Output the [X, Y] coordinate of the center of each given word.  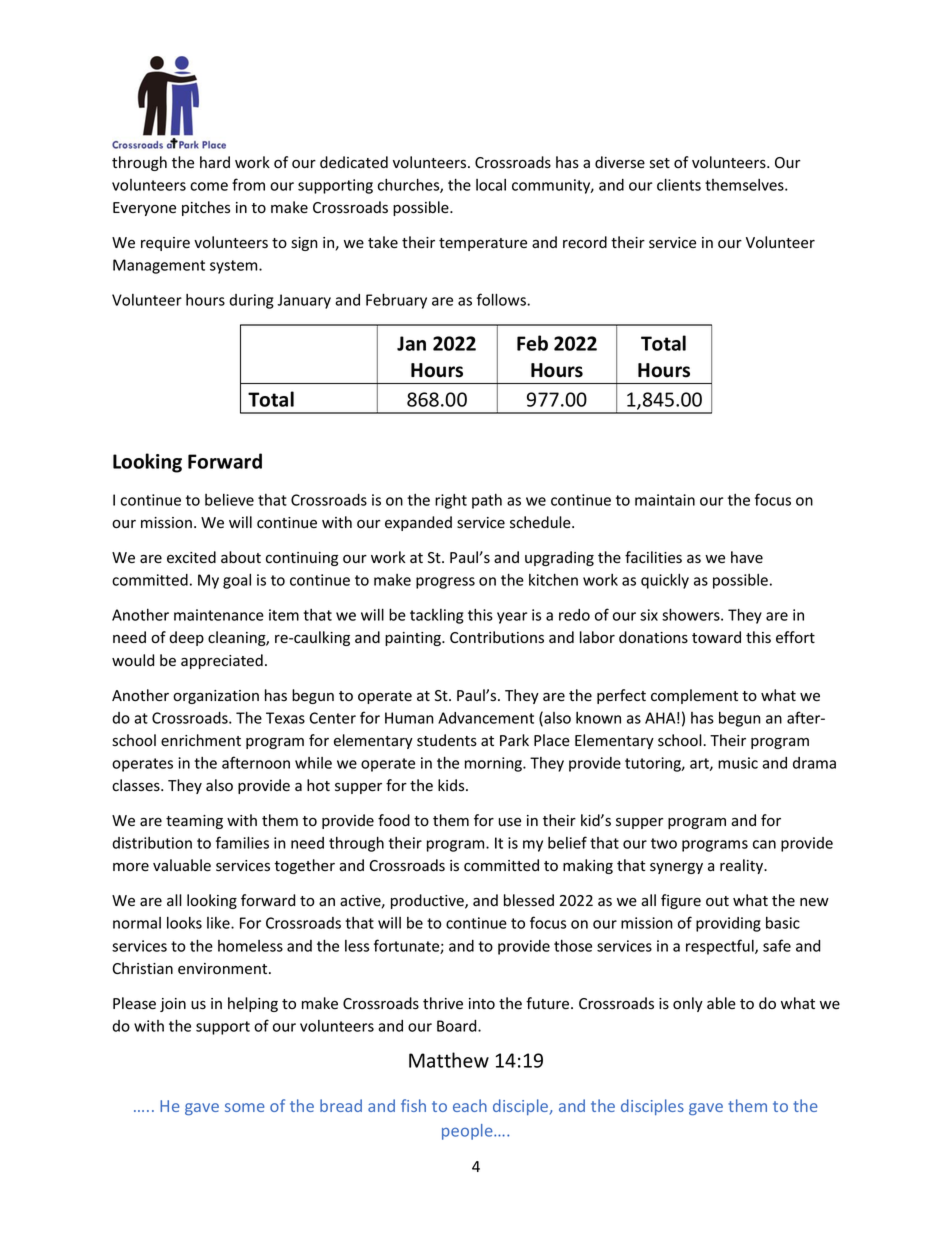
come [209, 186]
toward [716, 637]
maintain [665, 500]
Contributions [497, 637]
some [245, 1107]
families [242, 842]
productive [428, 901]
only [688, 1004]
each [470, 1105]
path [487, 501]
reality [743, 866]
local [491, 185]
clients [679, 184]
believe [229, 500]
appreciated [222, 661]
